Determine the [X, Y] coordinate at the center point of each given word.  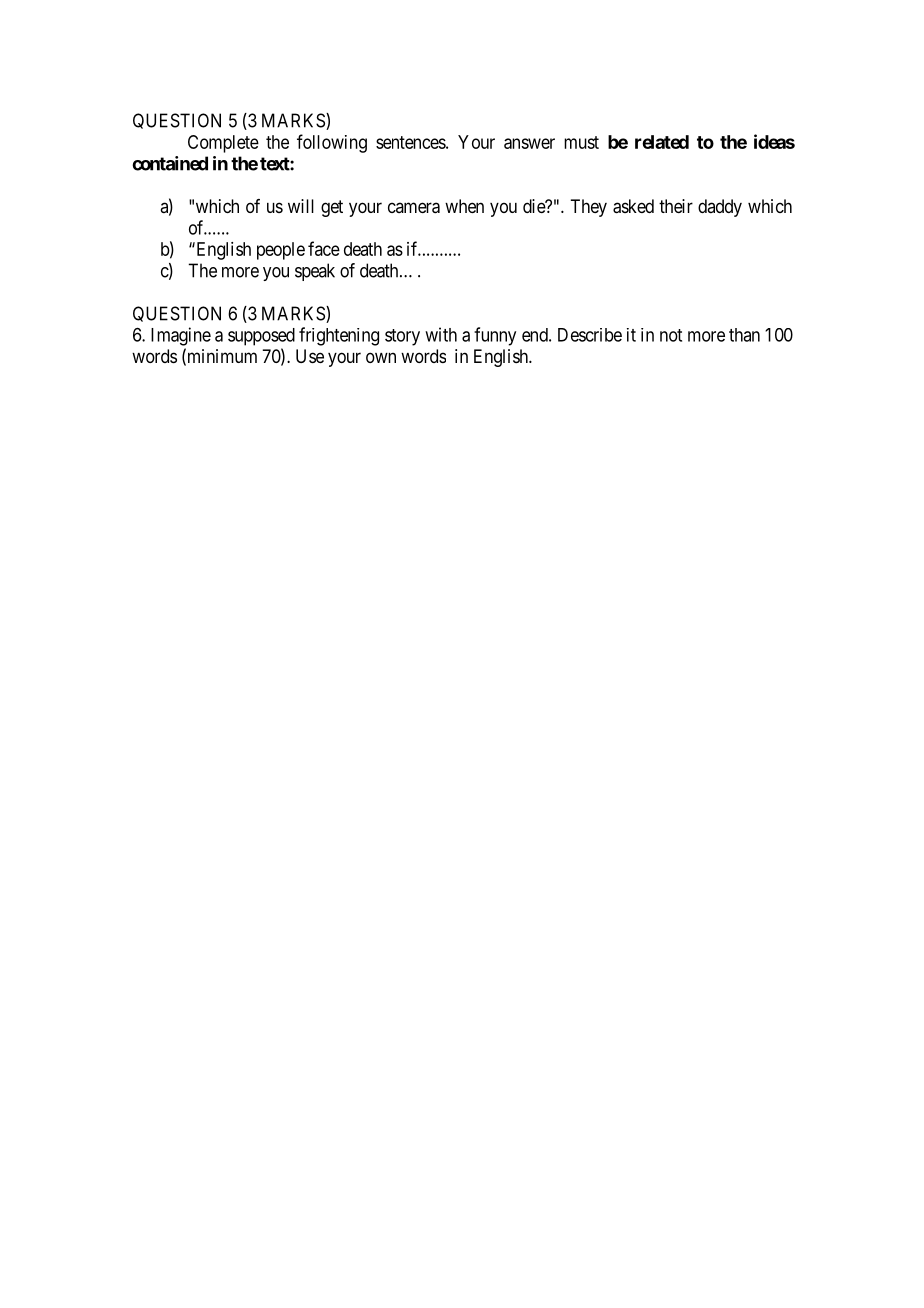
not [671, 335]
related [662, 142]
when [464, 206]
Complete [223, 144]
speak [315, 272]
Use [310, 356]
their [676, 206]
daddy [720, 208]
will [301, 206]
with [441, 334]
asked [633, 206]
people [281, 251]
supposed [261, 337]
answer [529, 143]
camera [414, 208]
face [324, 248]
